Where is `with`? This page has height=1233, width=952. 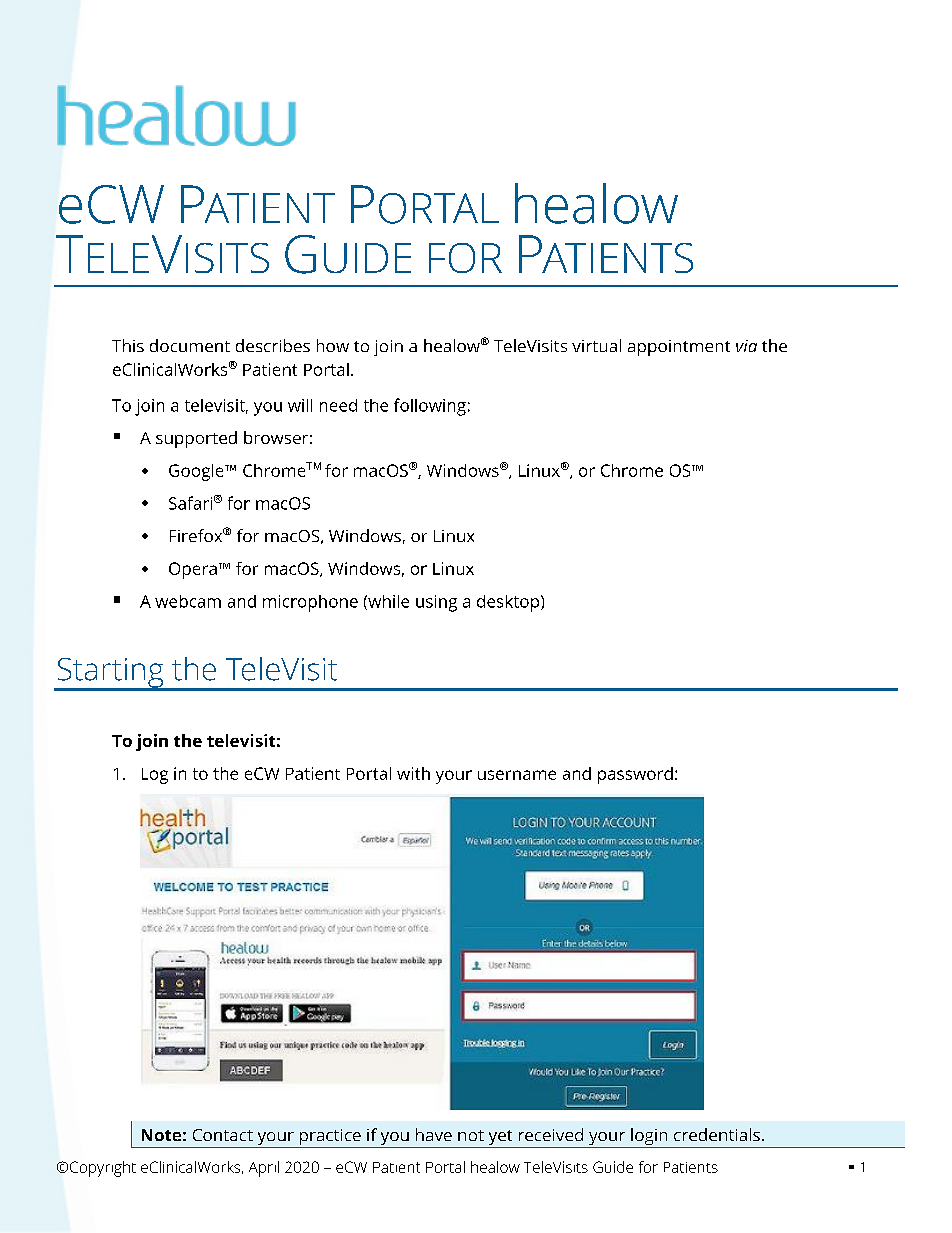
with is located at coordinates (413, 773).
